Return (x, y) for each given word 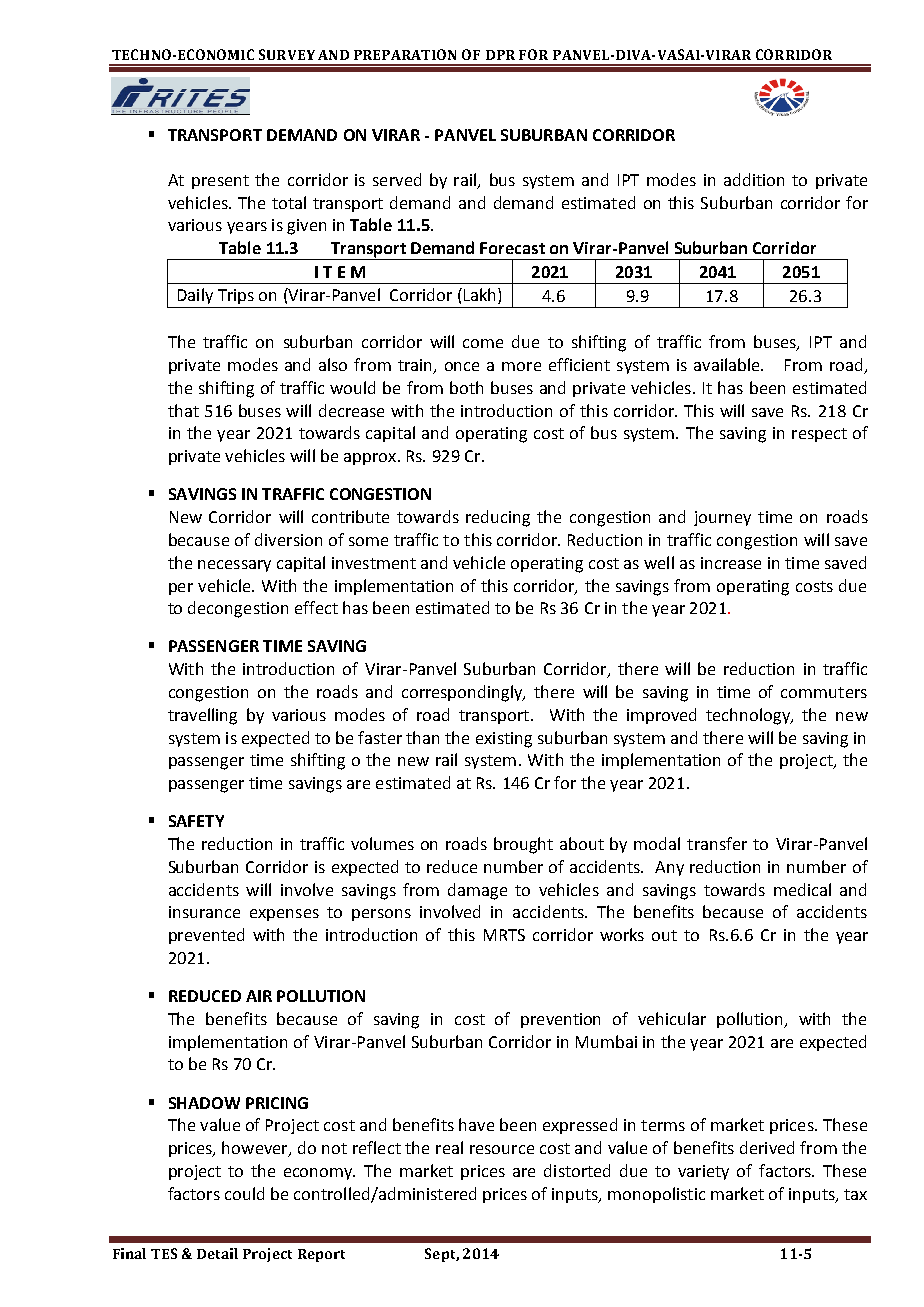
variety (703, 1172)
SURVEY (287, 54)
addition (754, 179)
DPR (500, 55)
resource (502, 1149)
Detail (217, 1253)
